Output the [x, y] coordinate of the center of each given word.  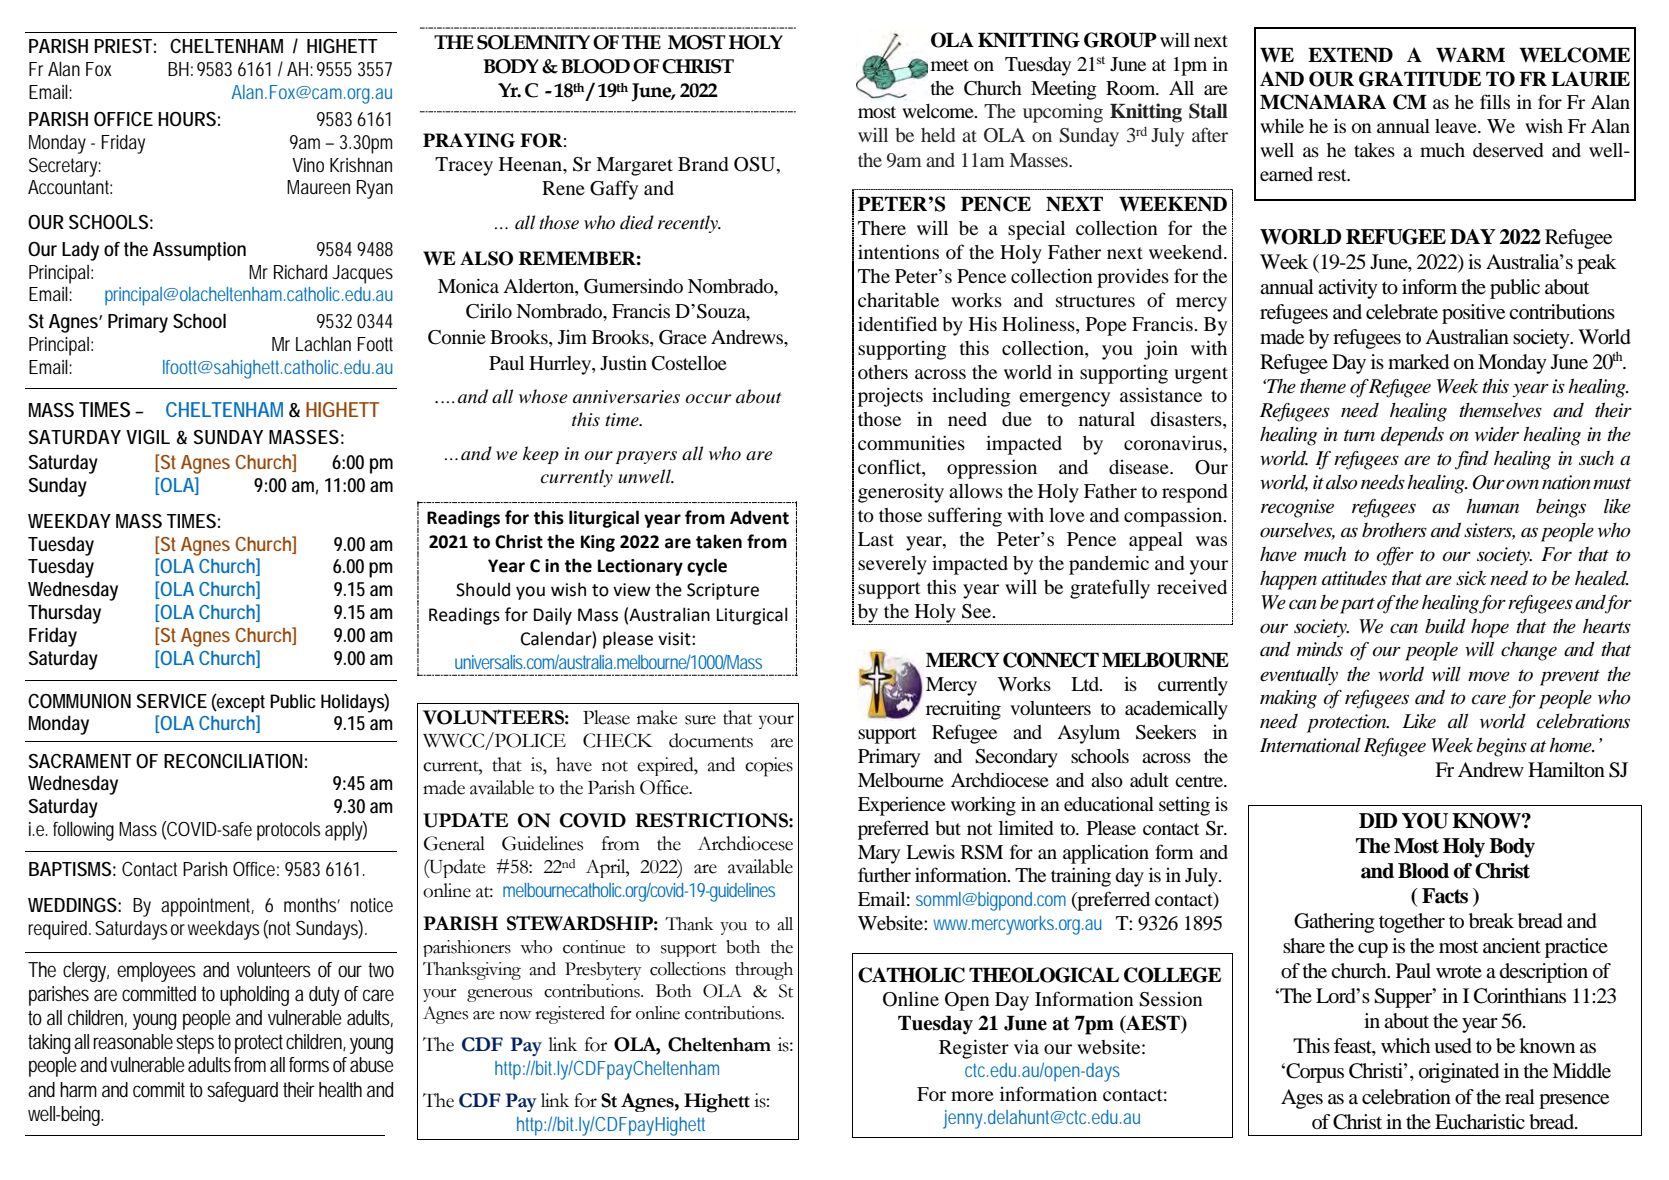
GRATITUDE [1420, 79]
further [884, 874]
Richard [300, 272]
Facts [1445, 896]
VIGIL [148, 437]
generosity [901, 493]
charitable [898, 299]
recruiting [963, 710]
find [1472, 460]
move [1489, 676]
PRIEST [123, 46]
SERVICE [172, 700]
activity [1348, 289]
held [938, 135]
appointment [207, 907]
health [340, 1090]
